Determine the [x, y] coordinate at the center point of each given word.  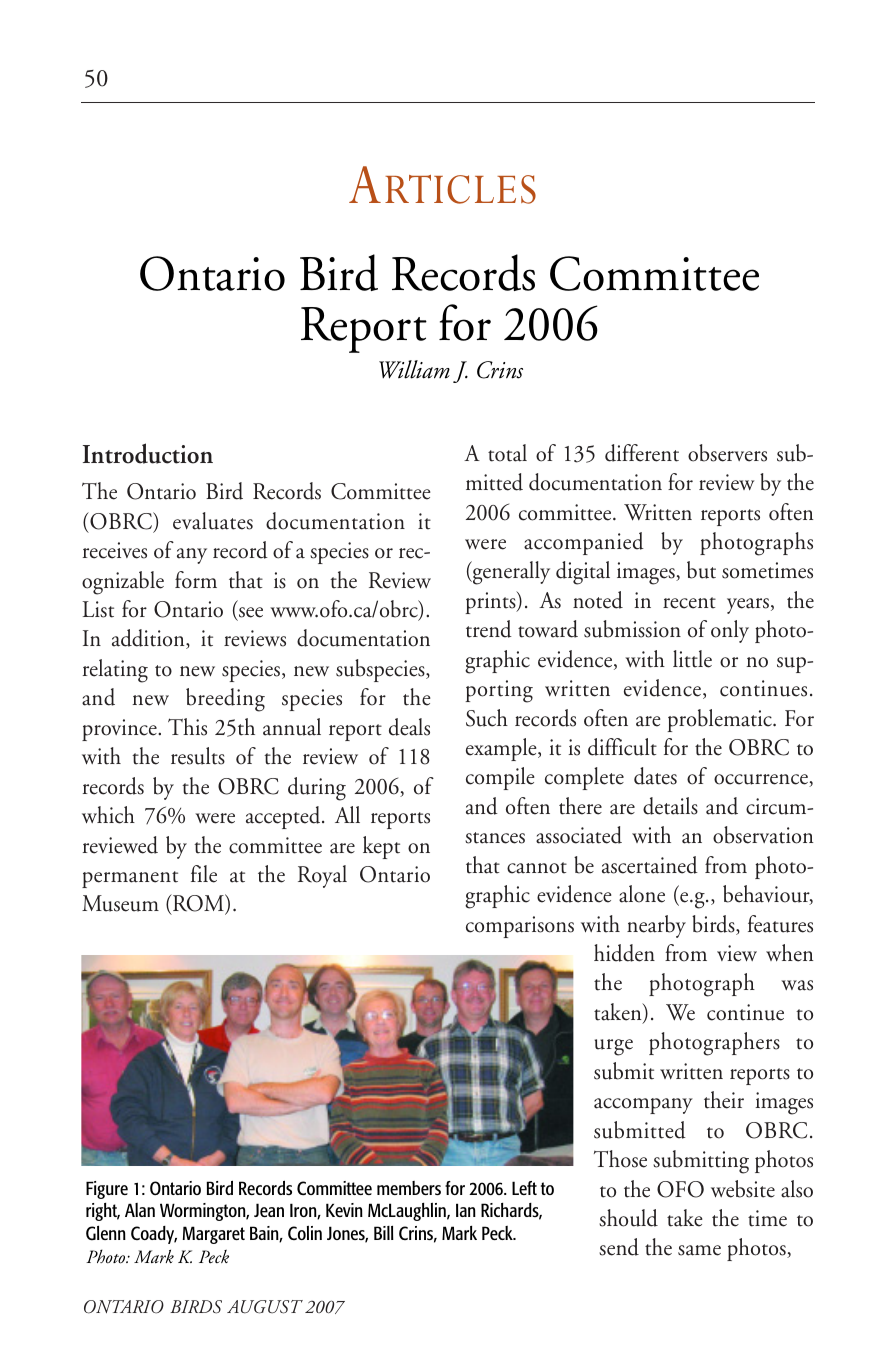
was [797, 985]
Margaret [214, 1235]
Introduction [148, 453]
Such [487, 718]
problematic [720, 720]
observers [727, 453]
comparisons [520, 927]
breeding [225, 700]
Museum [120, 903]
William [414, 369]
